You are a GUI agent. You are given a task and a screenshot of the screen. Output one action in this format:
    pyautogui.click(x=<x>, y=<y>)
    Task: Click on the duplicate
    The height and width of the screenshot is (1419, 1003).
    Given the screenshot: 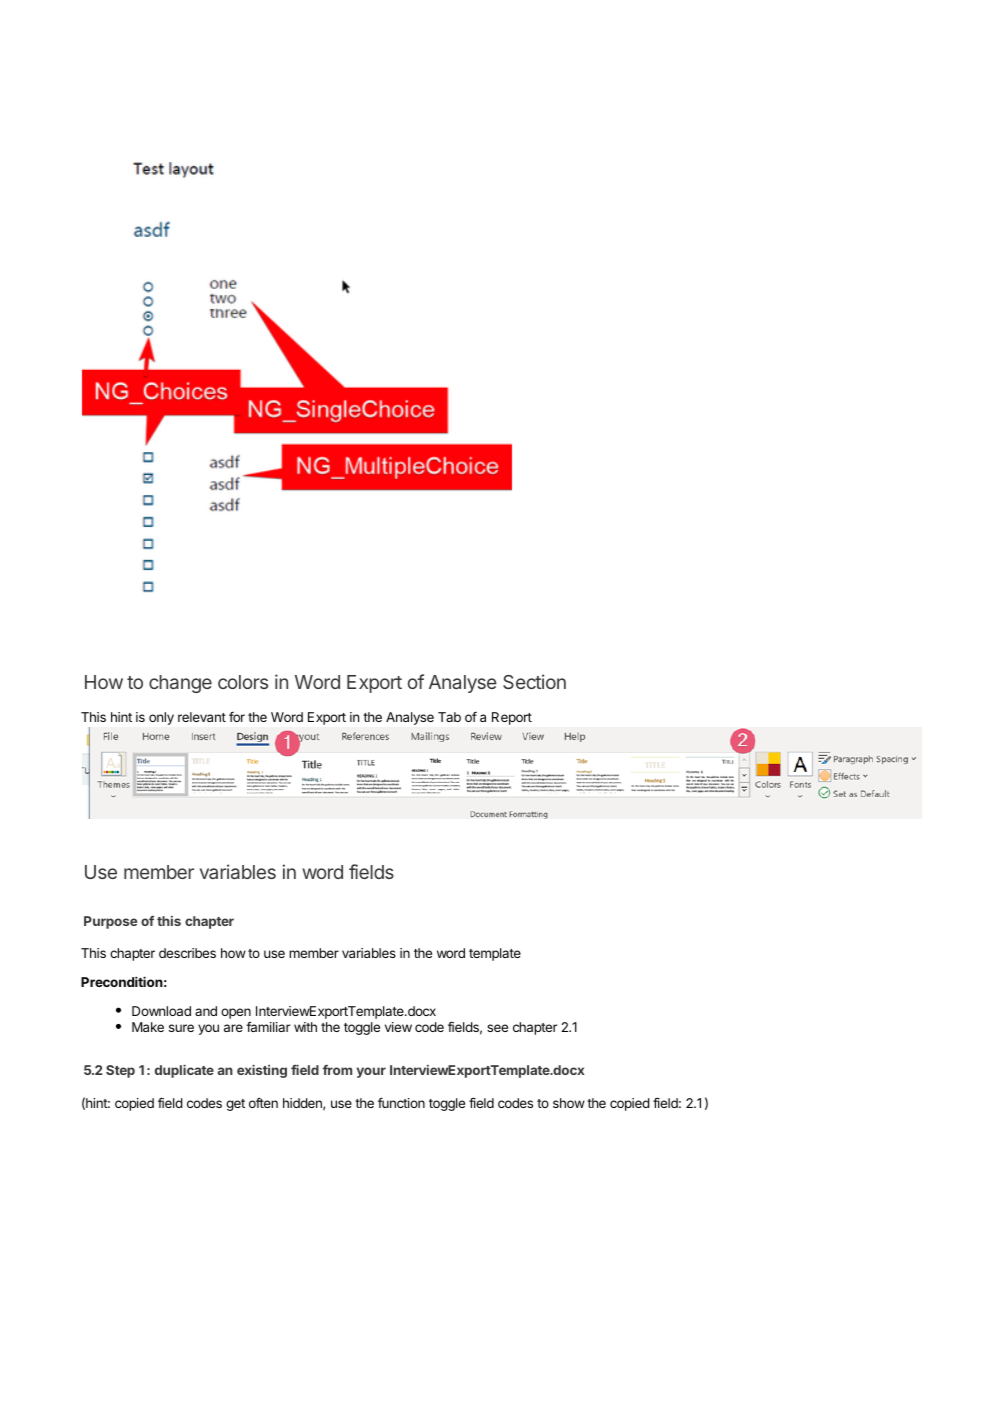 What is the action you would take?
    pyautogui.click(x=184, y=1071)
